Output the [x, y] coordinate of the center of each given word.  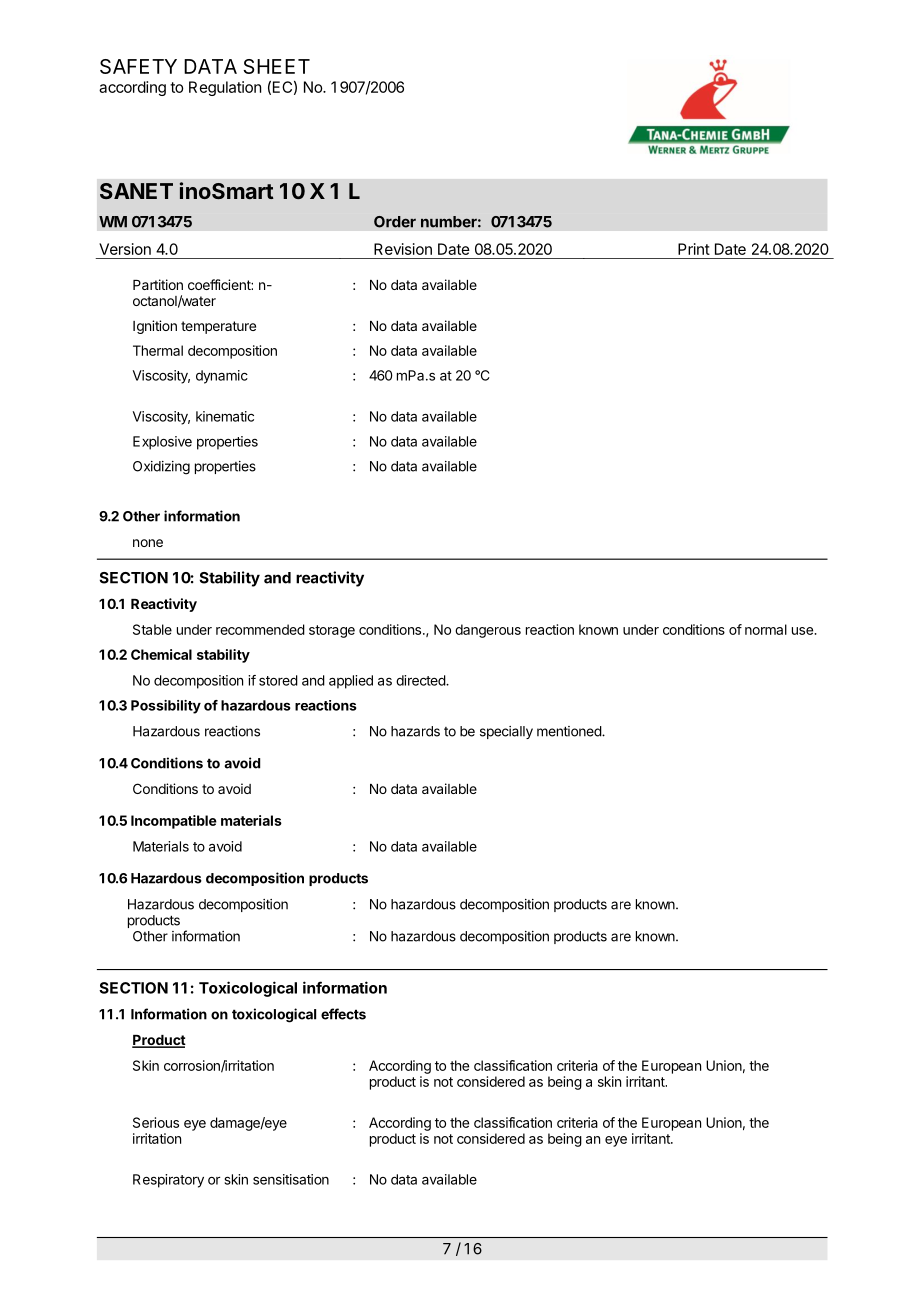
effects [343, 1014]
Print [694, 249]
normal [766, 629]
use [803, 631]
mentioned [570, 731]
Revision [403, 249]
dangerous [488, 631]
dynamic [222, 377]
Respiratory [168, 1181]
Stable [152, 629]
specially [506, 732]
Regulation [225, 88]
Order [395, 222]
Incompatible [174, 822]
